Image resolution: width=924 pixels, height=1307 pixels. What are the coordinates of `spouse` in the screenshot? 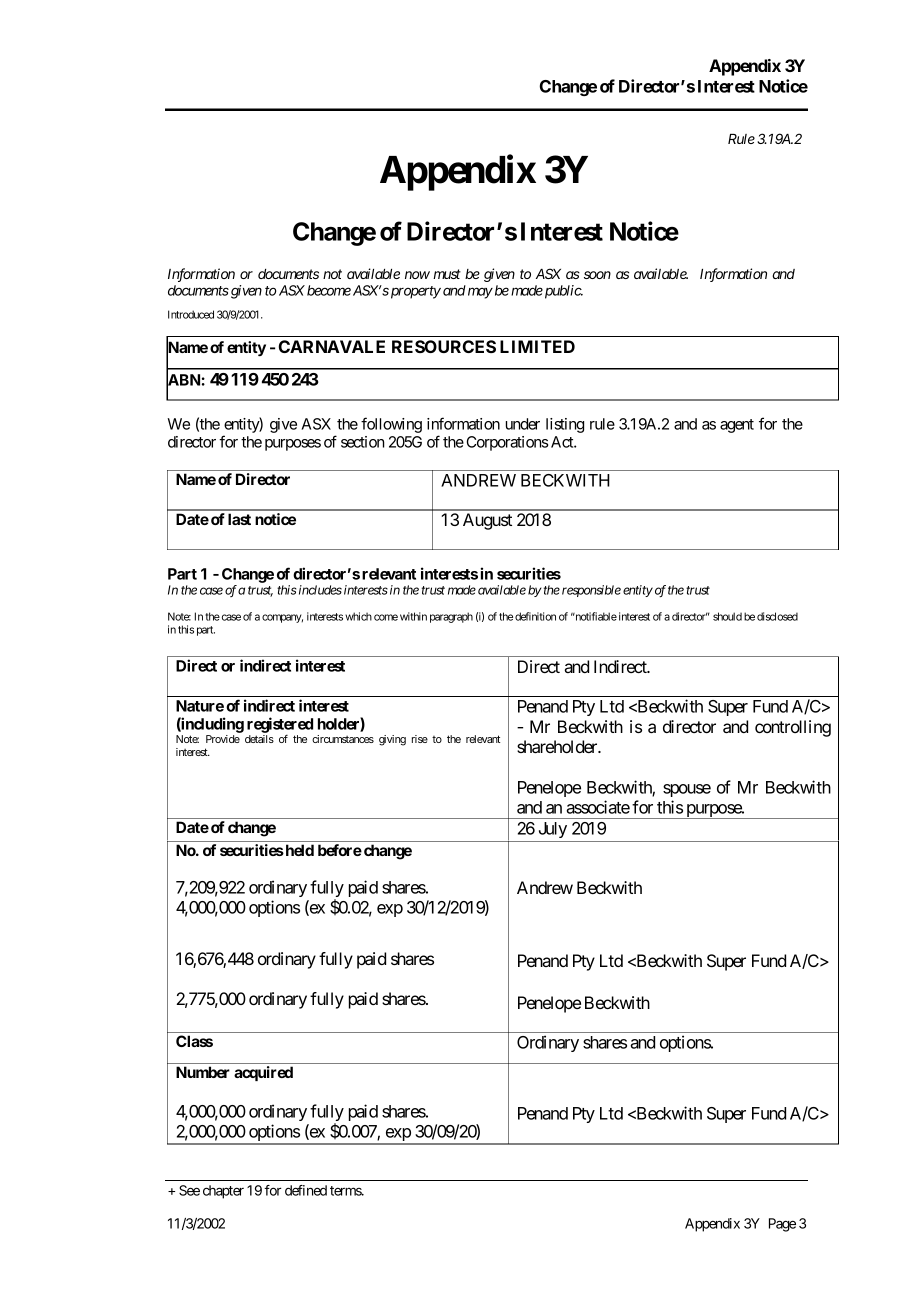 It's located at (687, 790).
